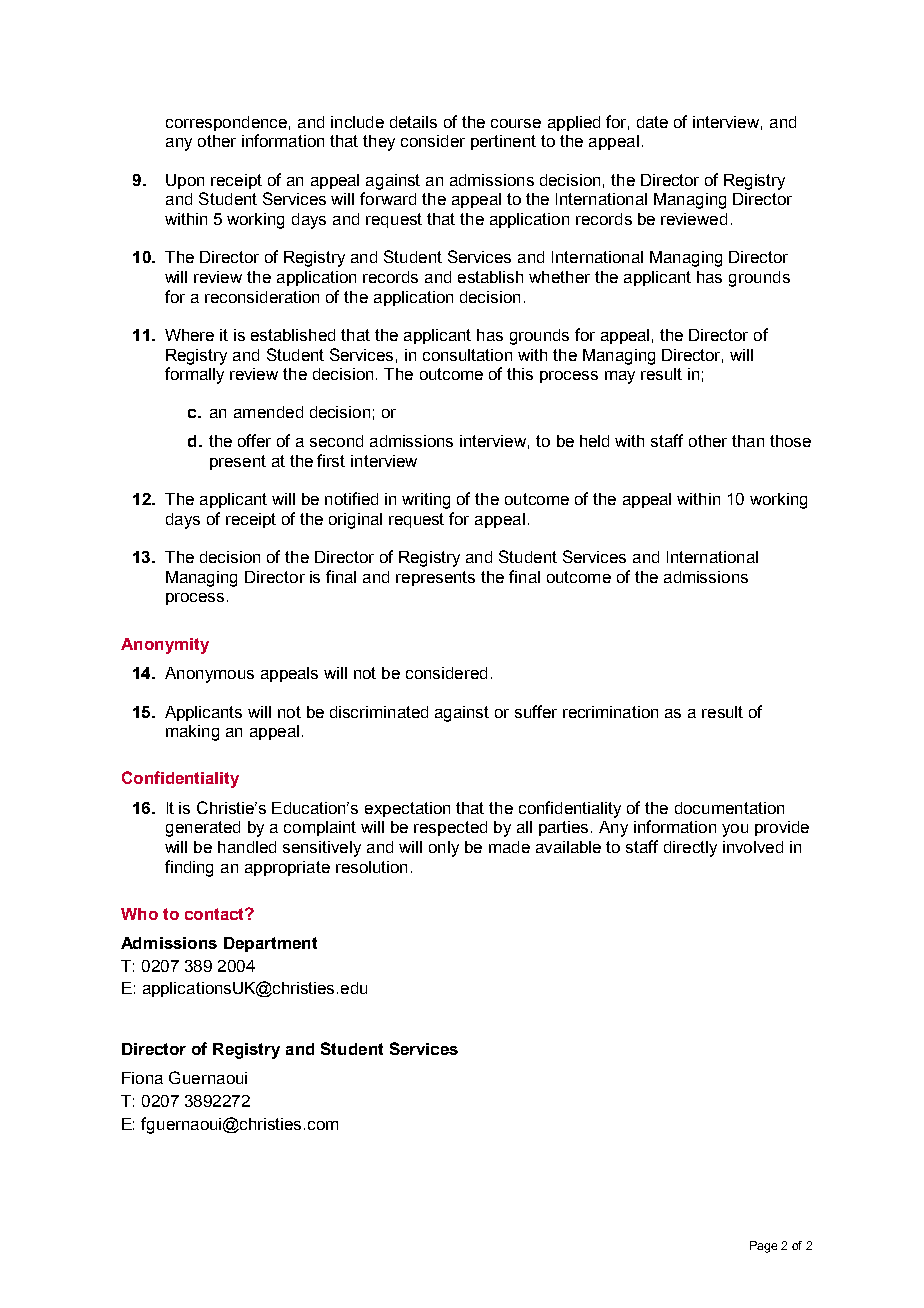 The height and width of the image is (1308, 924). I want to click on Fiona, so click(142, 1078).
